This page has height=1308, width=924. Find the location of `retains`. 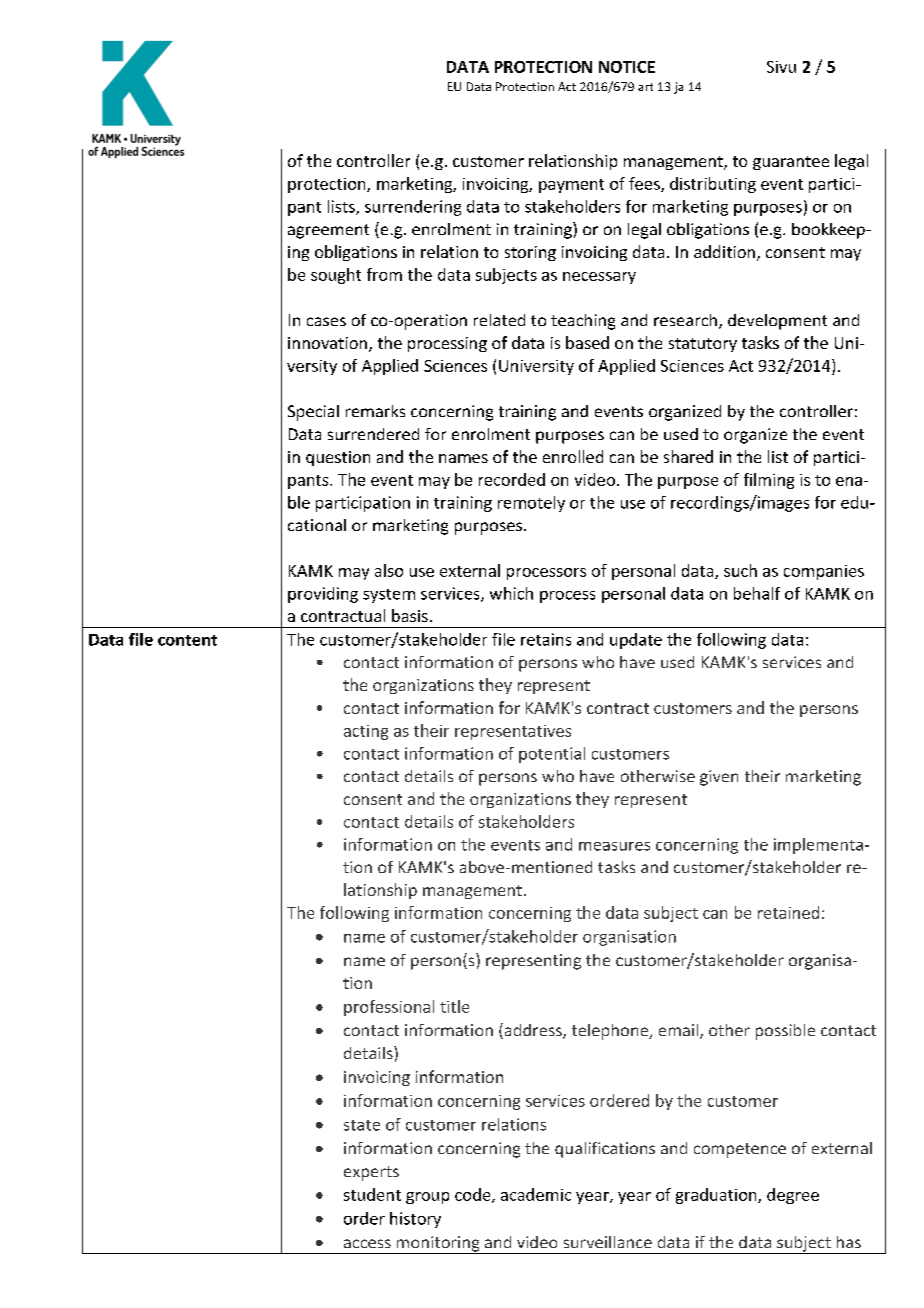

retains is located at coordinates (546, 639).
